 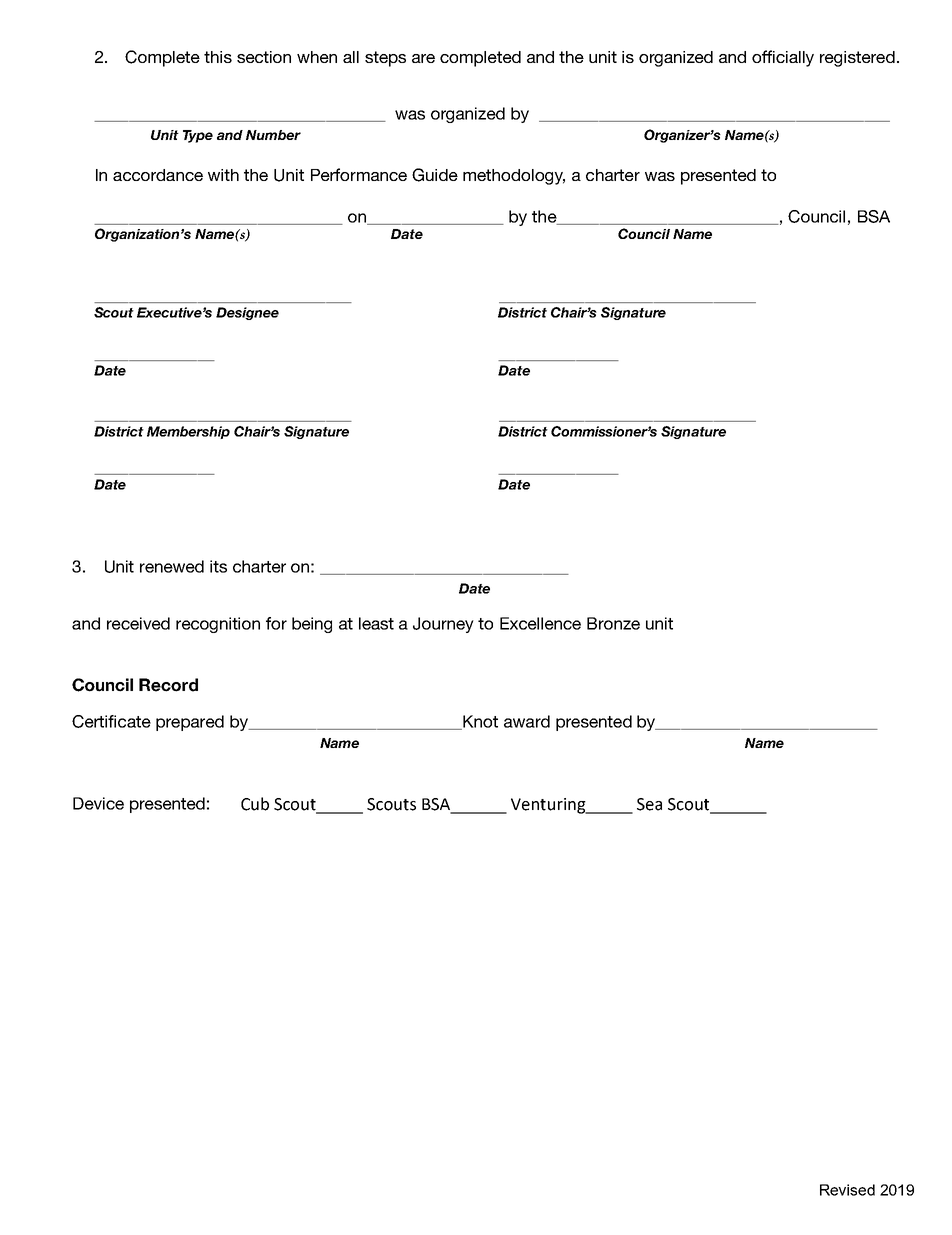 I want to click on steps, so click(x=385, y=59).
